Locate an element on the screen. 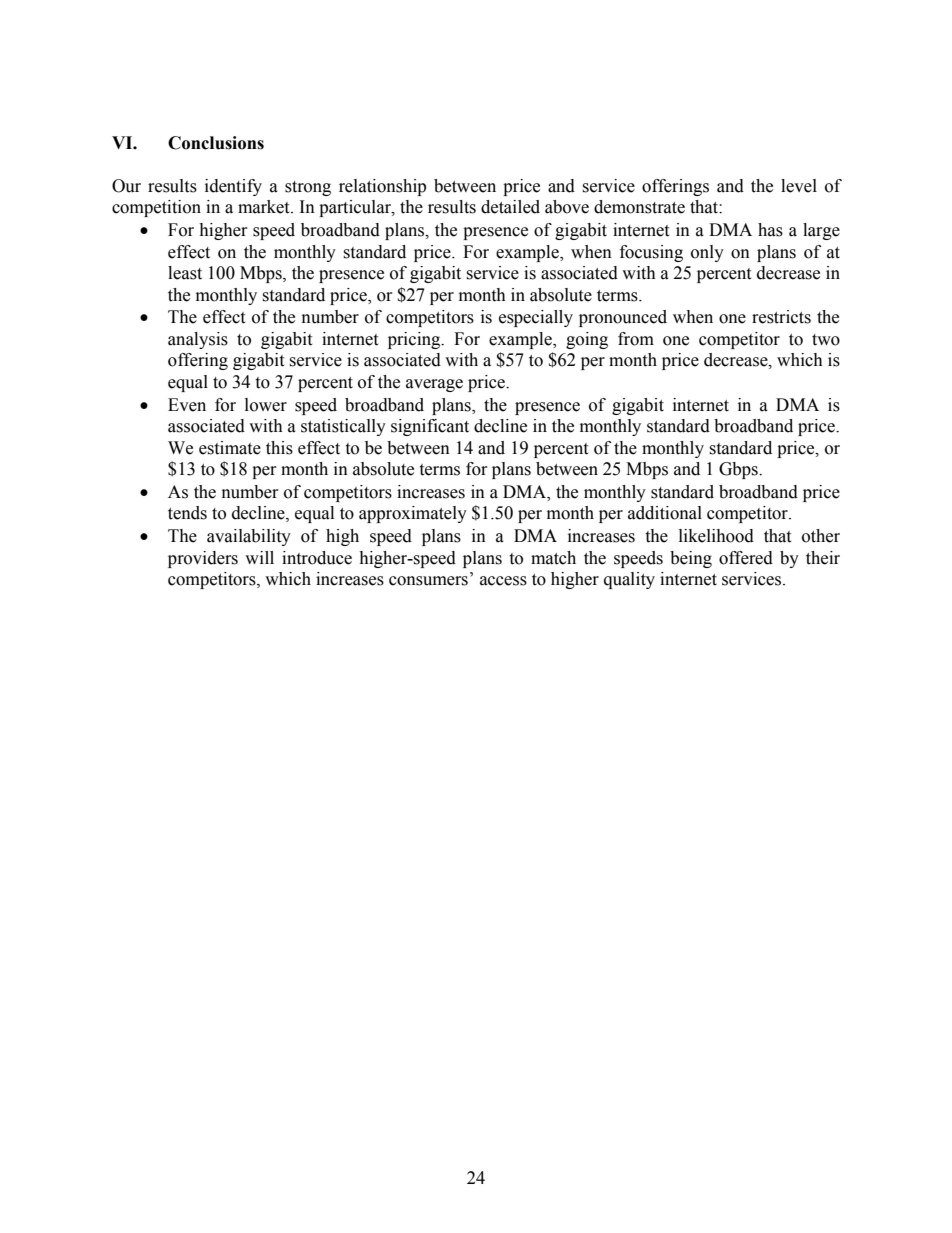 This screenshot has height=1233, width=952. providers is located at coordinates (203, 559).
